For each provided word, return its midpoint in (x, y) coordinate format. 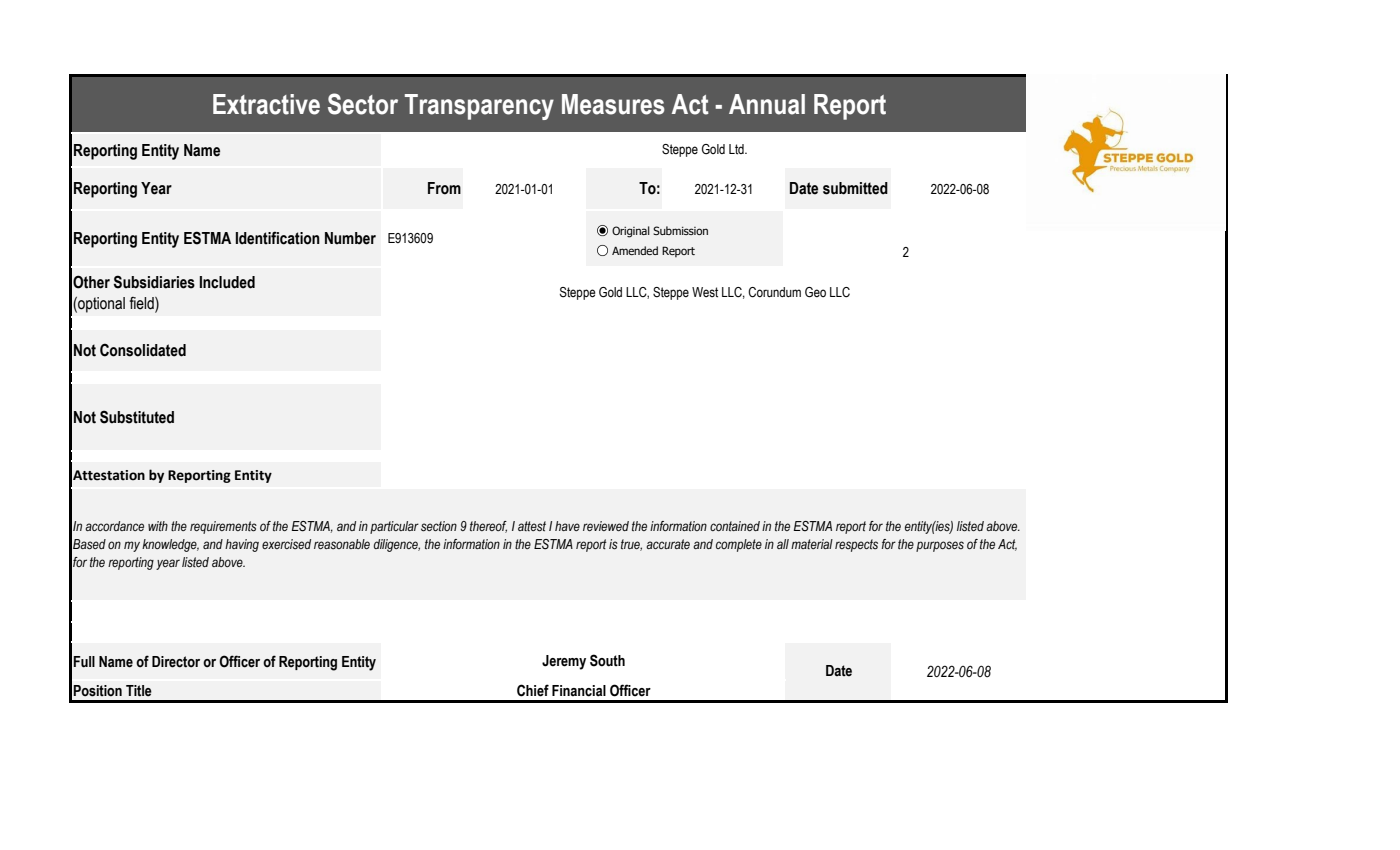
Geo (815, 292)
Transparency (479, 107)
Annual (767, 104)
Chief (533, 690)
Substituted (137, 417)
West (705, 292)
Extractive (266, 104)
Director (176, 662)
